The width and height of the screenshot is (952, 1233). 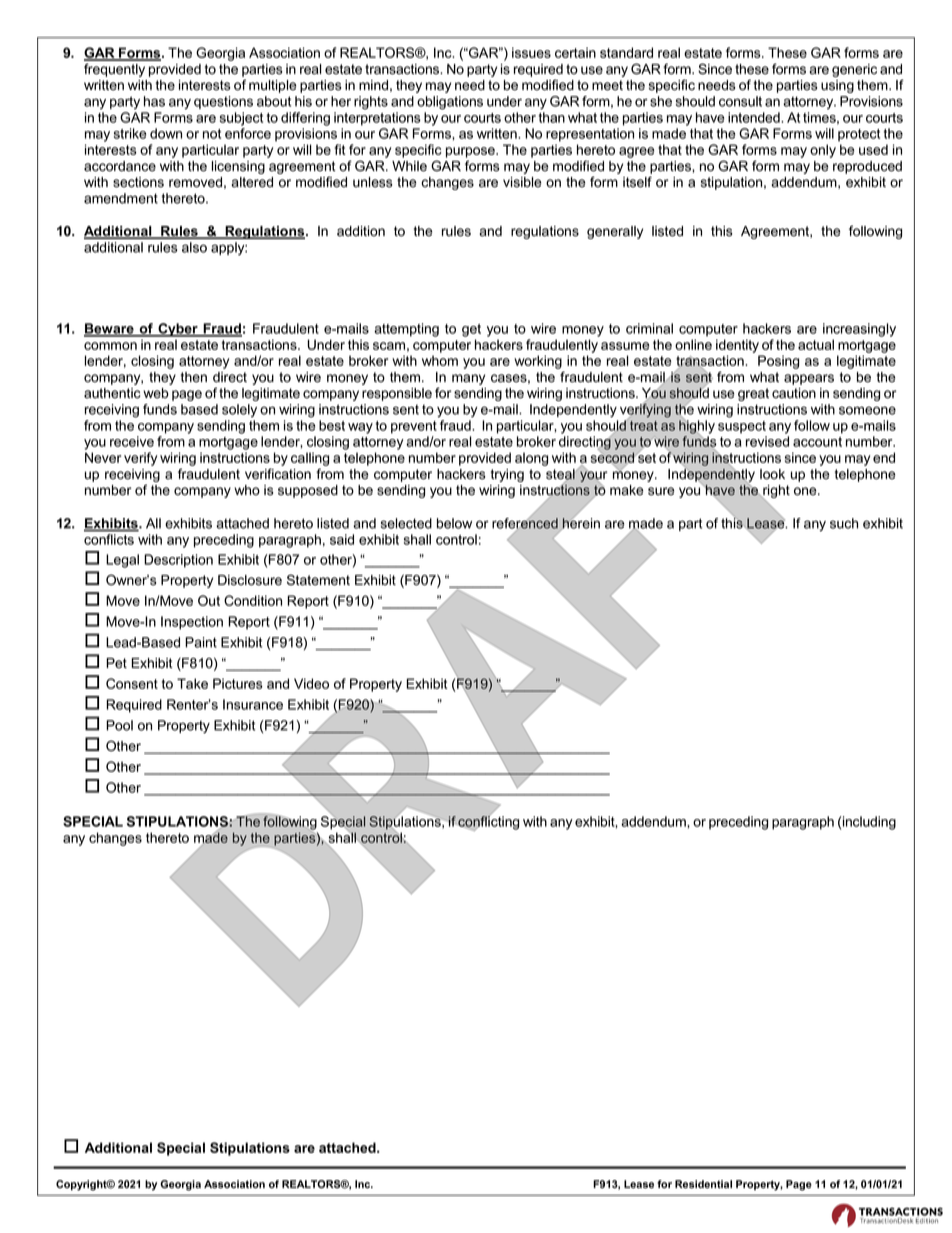 What do you see at coordinates (869, 823) in the screenshot?
I see `including` at bounding box center [869, 823].
